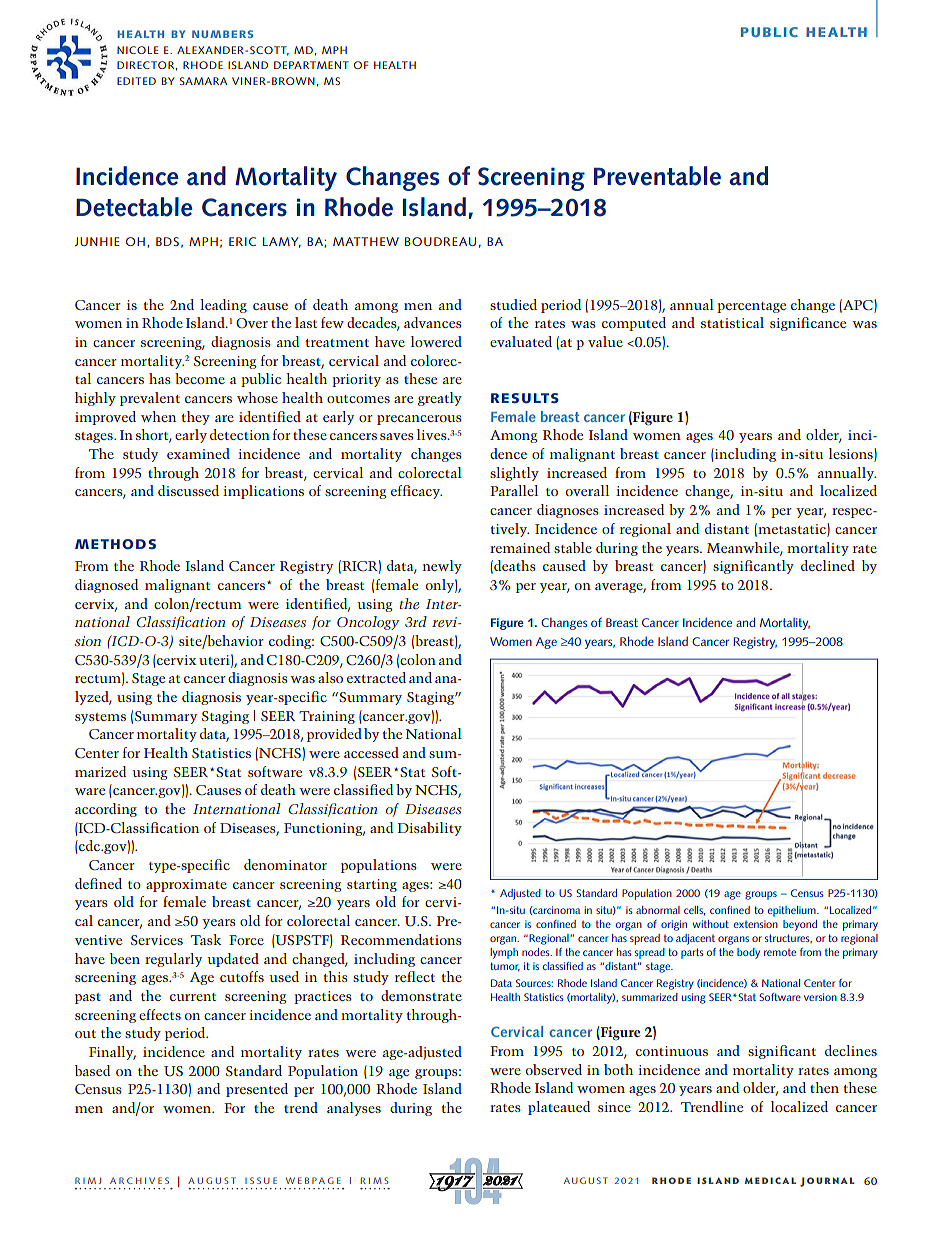 Image resolution: width=952 pixels, height=1233 pixels. What do you see at coordinates (657, 176) in the document?
I see `Preventable` at bounding box center [657, 176].
